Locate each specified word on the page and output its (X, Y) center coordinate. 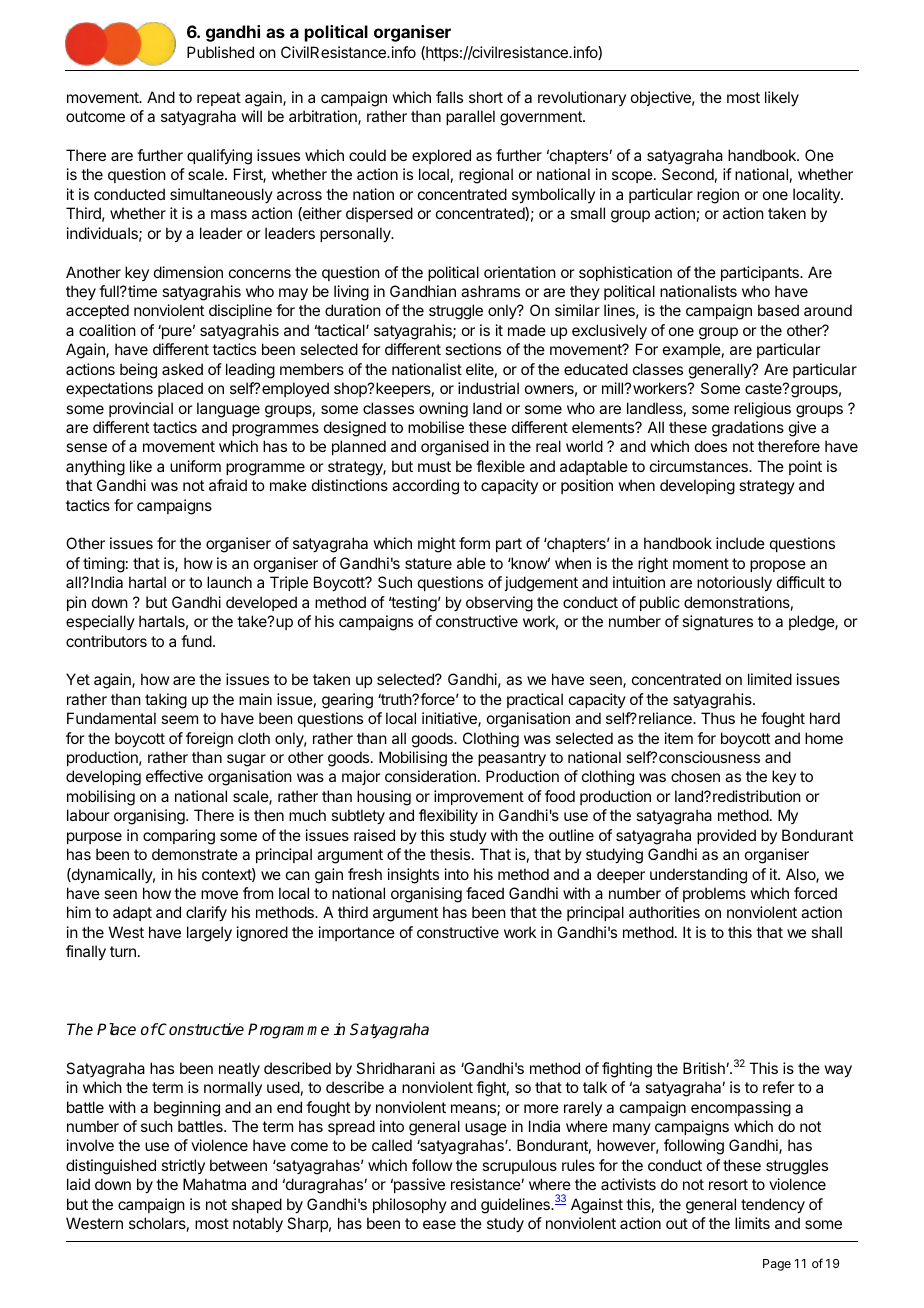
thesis (451, 854)
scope (633, 177)
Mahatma (214, 1184)
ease (439, 1224)
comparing (179, 837)
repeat (219, 99)
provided (726, 836)
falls (449, 97)
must (434, 466)
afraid (228, 485)
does (711, 446)
